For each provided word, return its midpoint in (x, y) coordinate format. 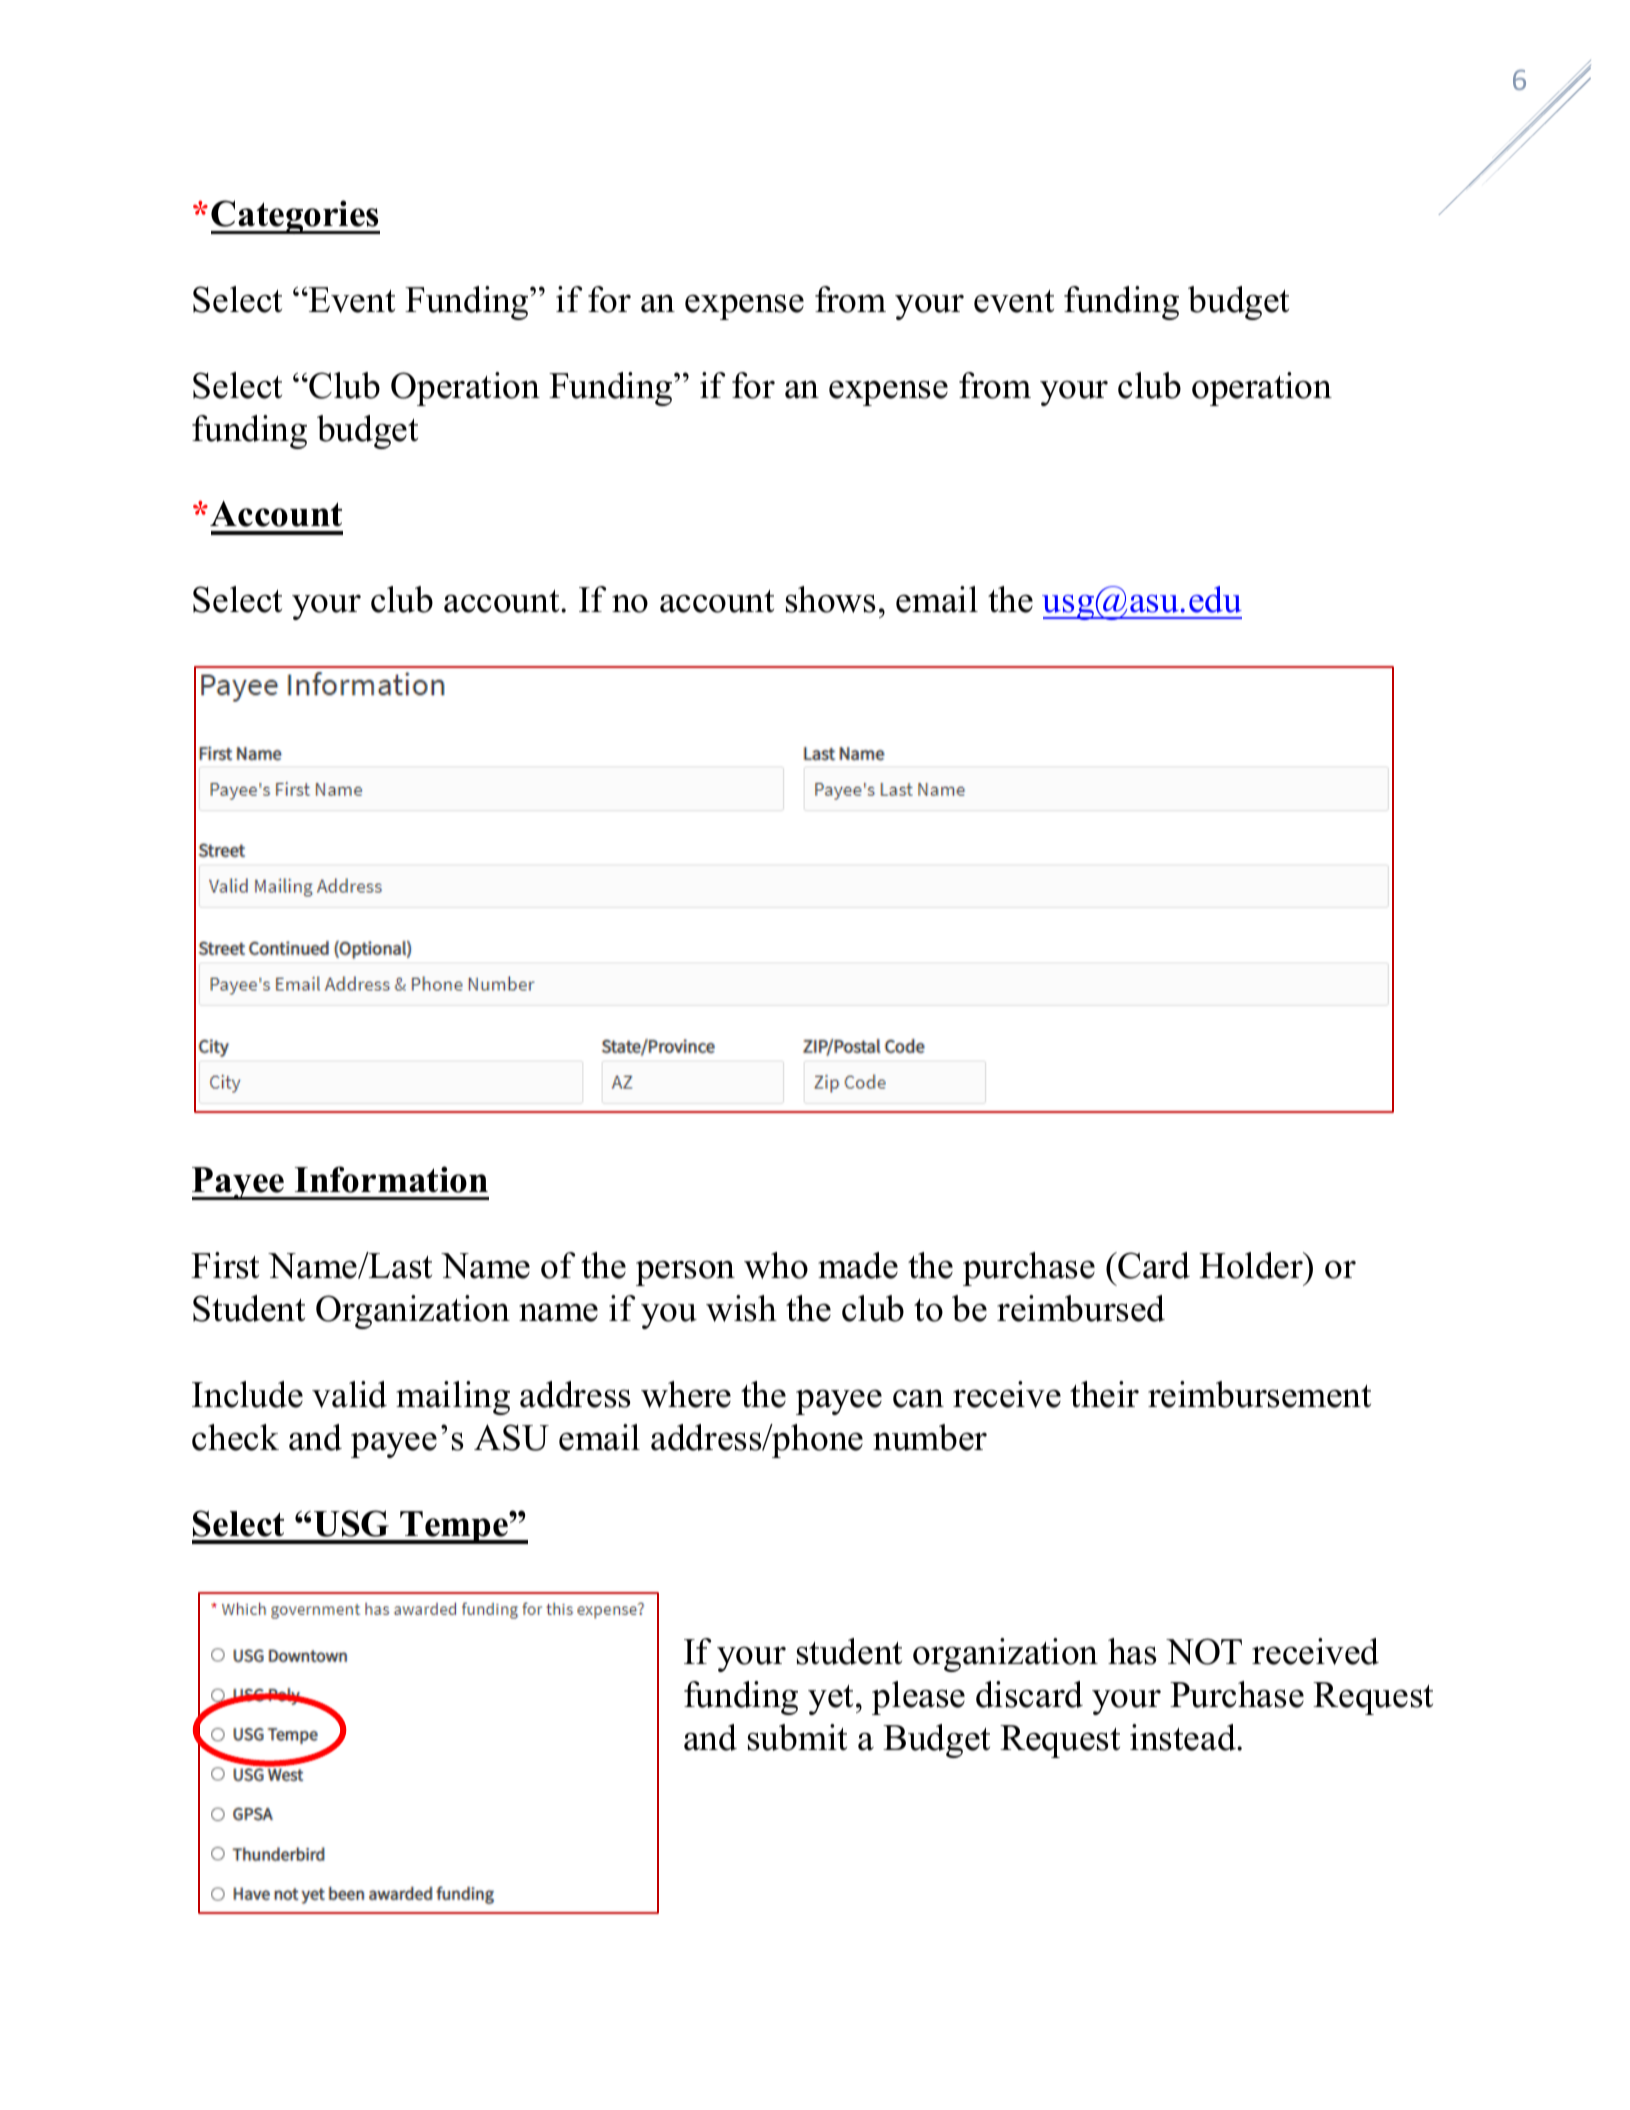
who (776, 1265)
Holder (1252, 1265)
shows (831, 599)
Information (391, 1179)
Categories (295, 217)
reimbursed (1081, 1308)
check (235, 1437)
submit (797, 1737)
